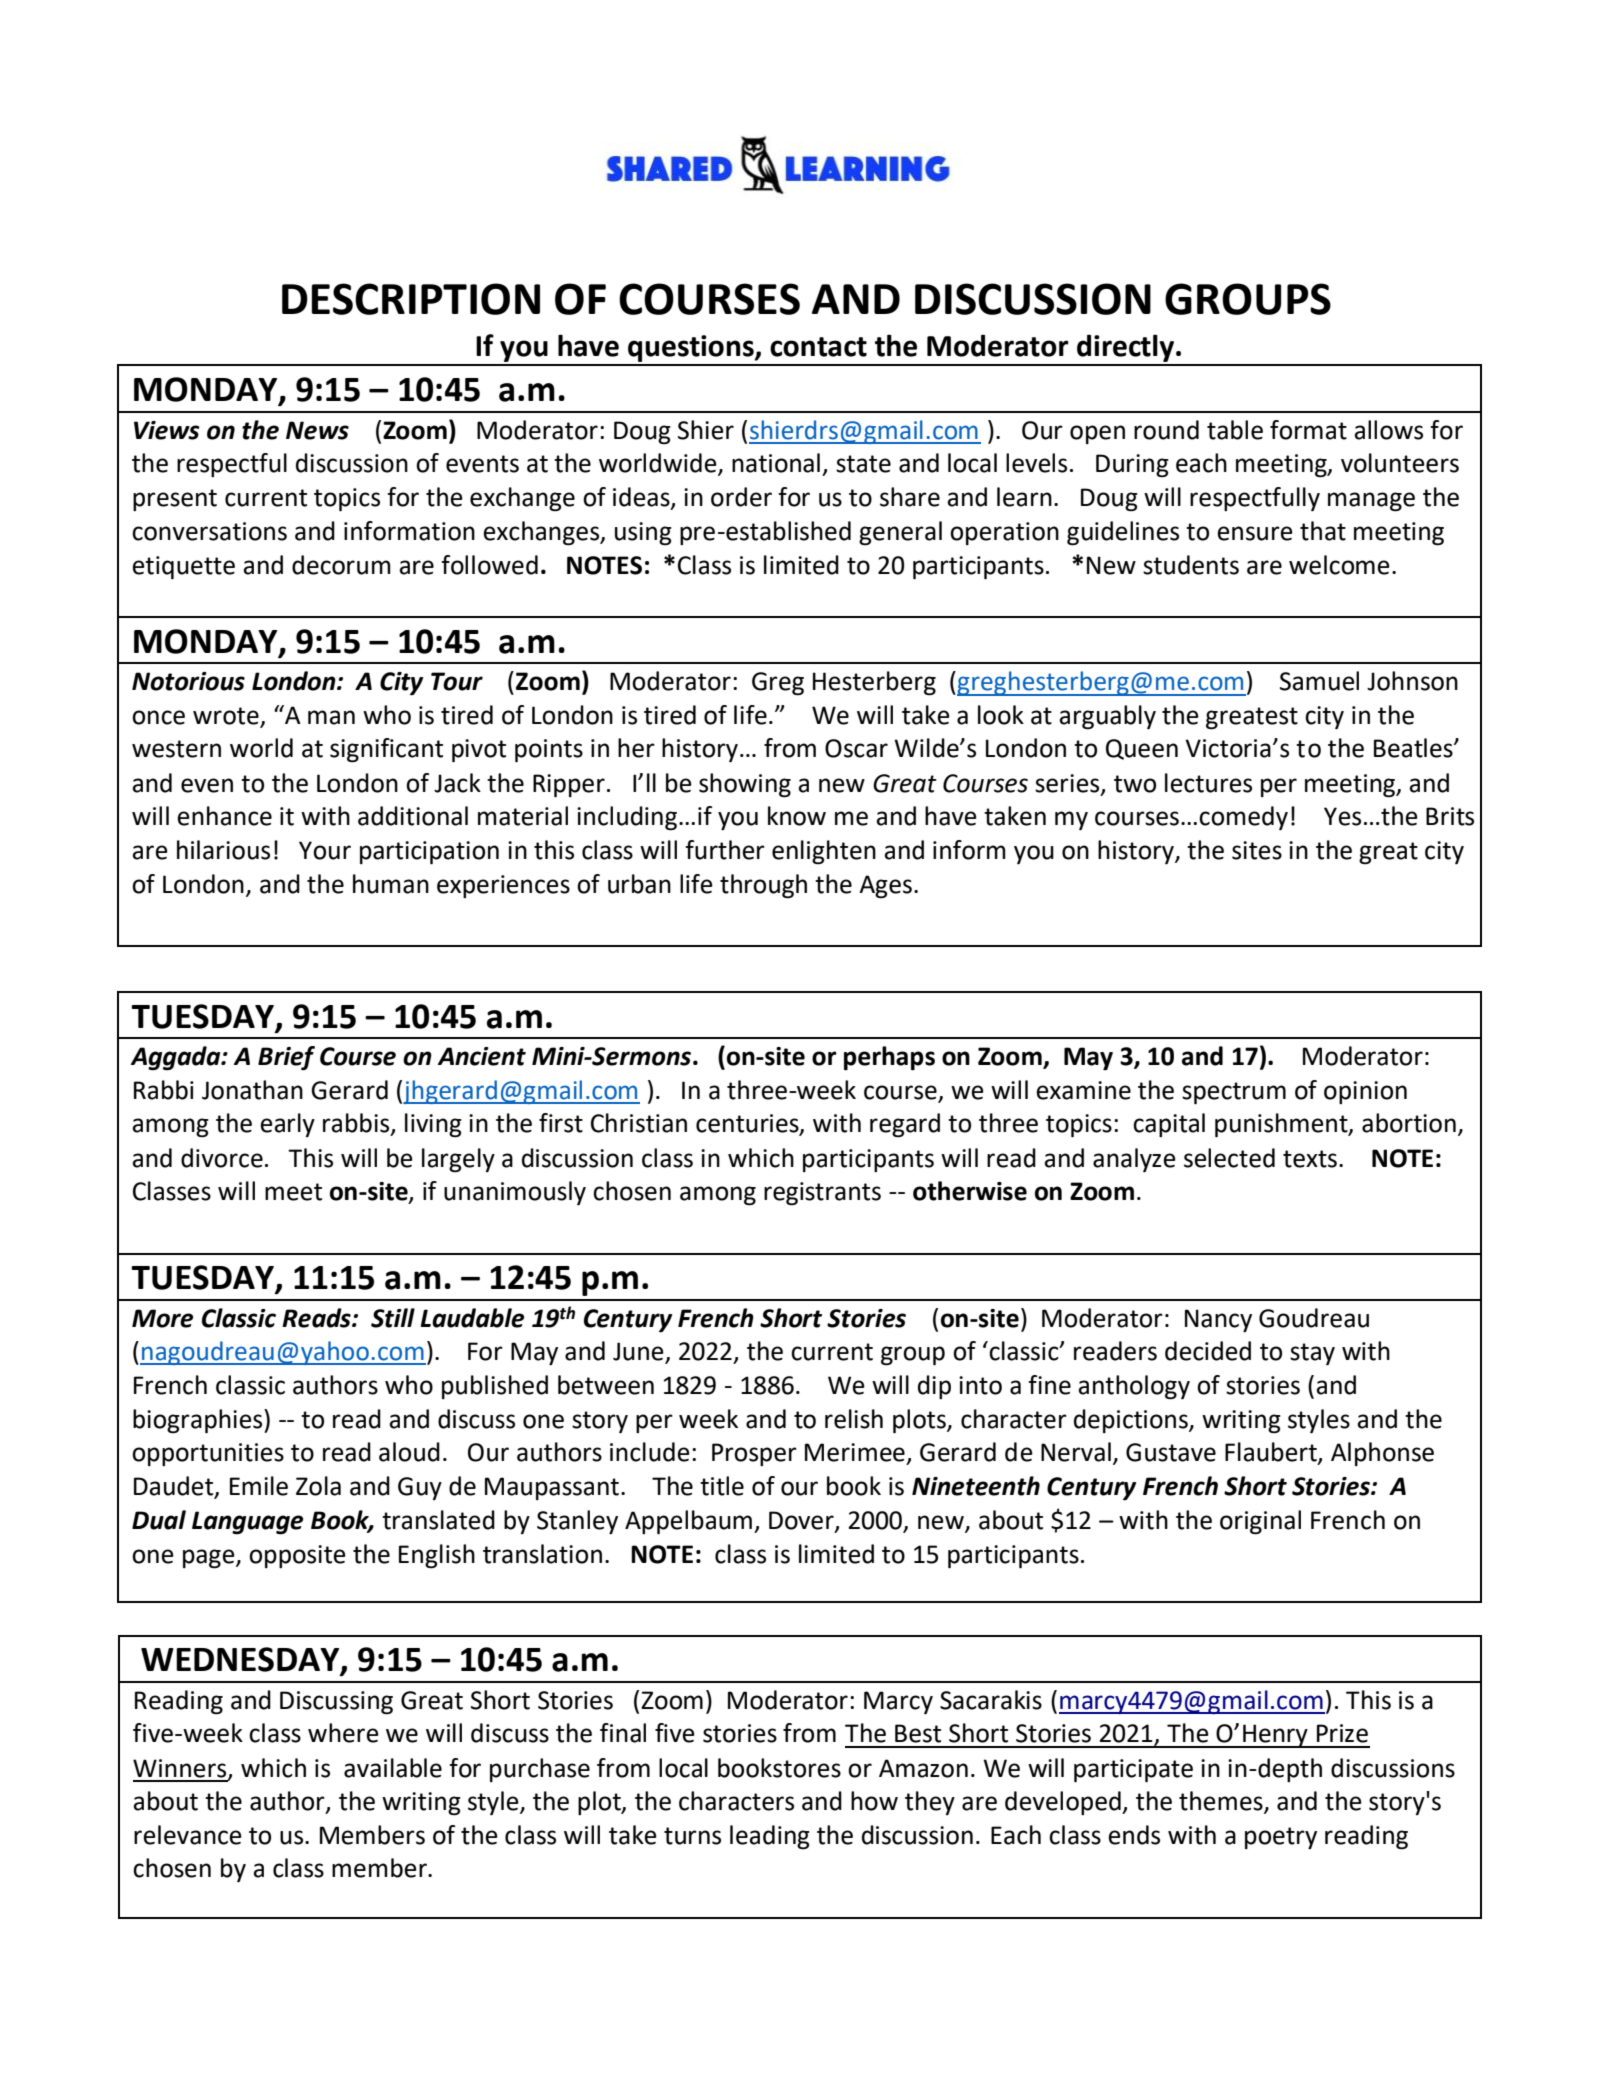 Image resolution: width=1611 pixels, height=2084 pixels. What do you see at coordinates (1272, 1453) in the page?
I see `Flaubert` at bounding box center [1272, 1453].
